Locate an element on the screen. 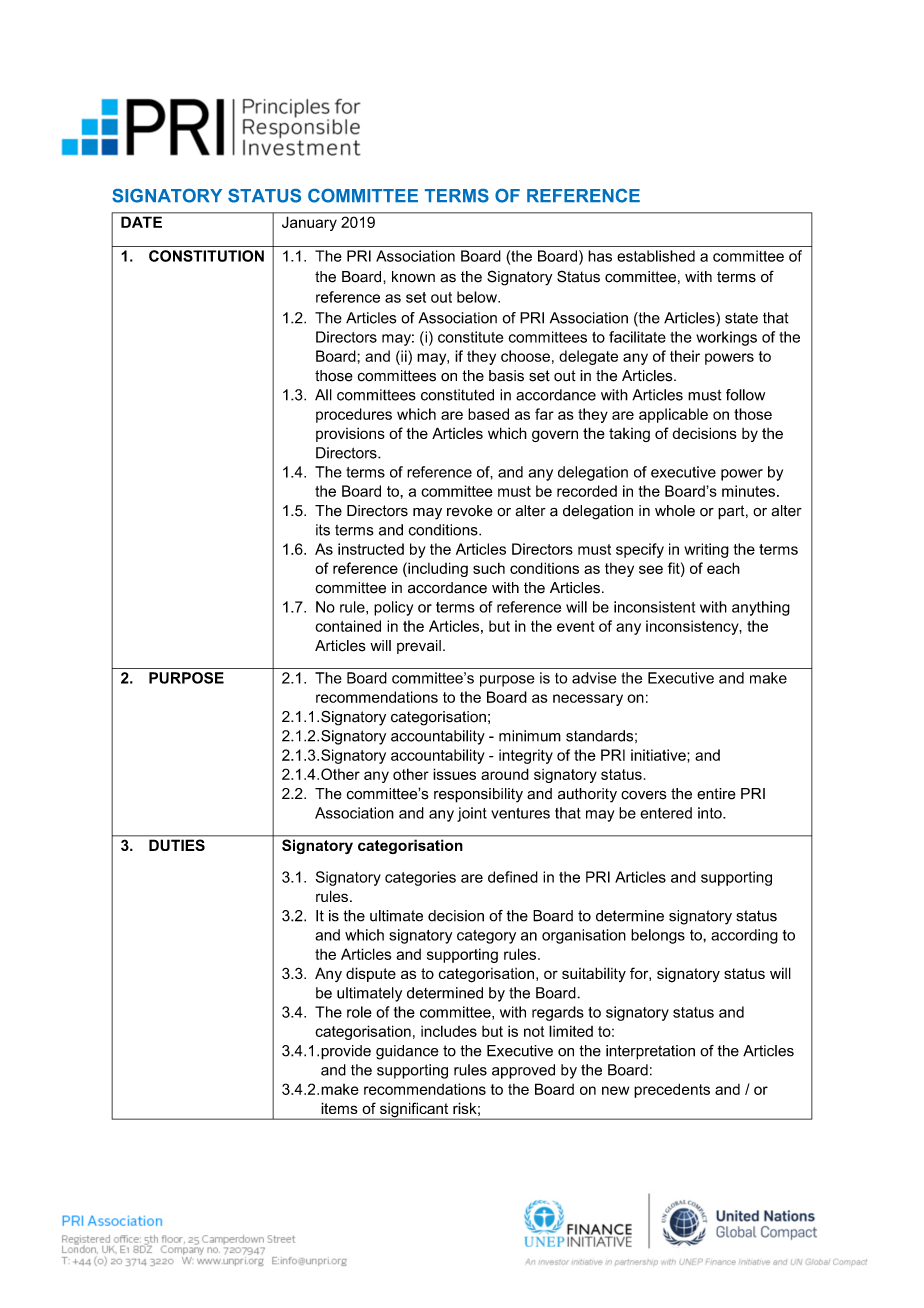  contained is located at coordinates (348, 626).
